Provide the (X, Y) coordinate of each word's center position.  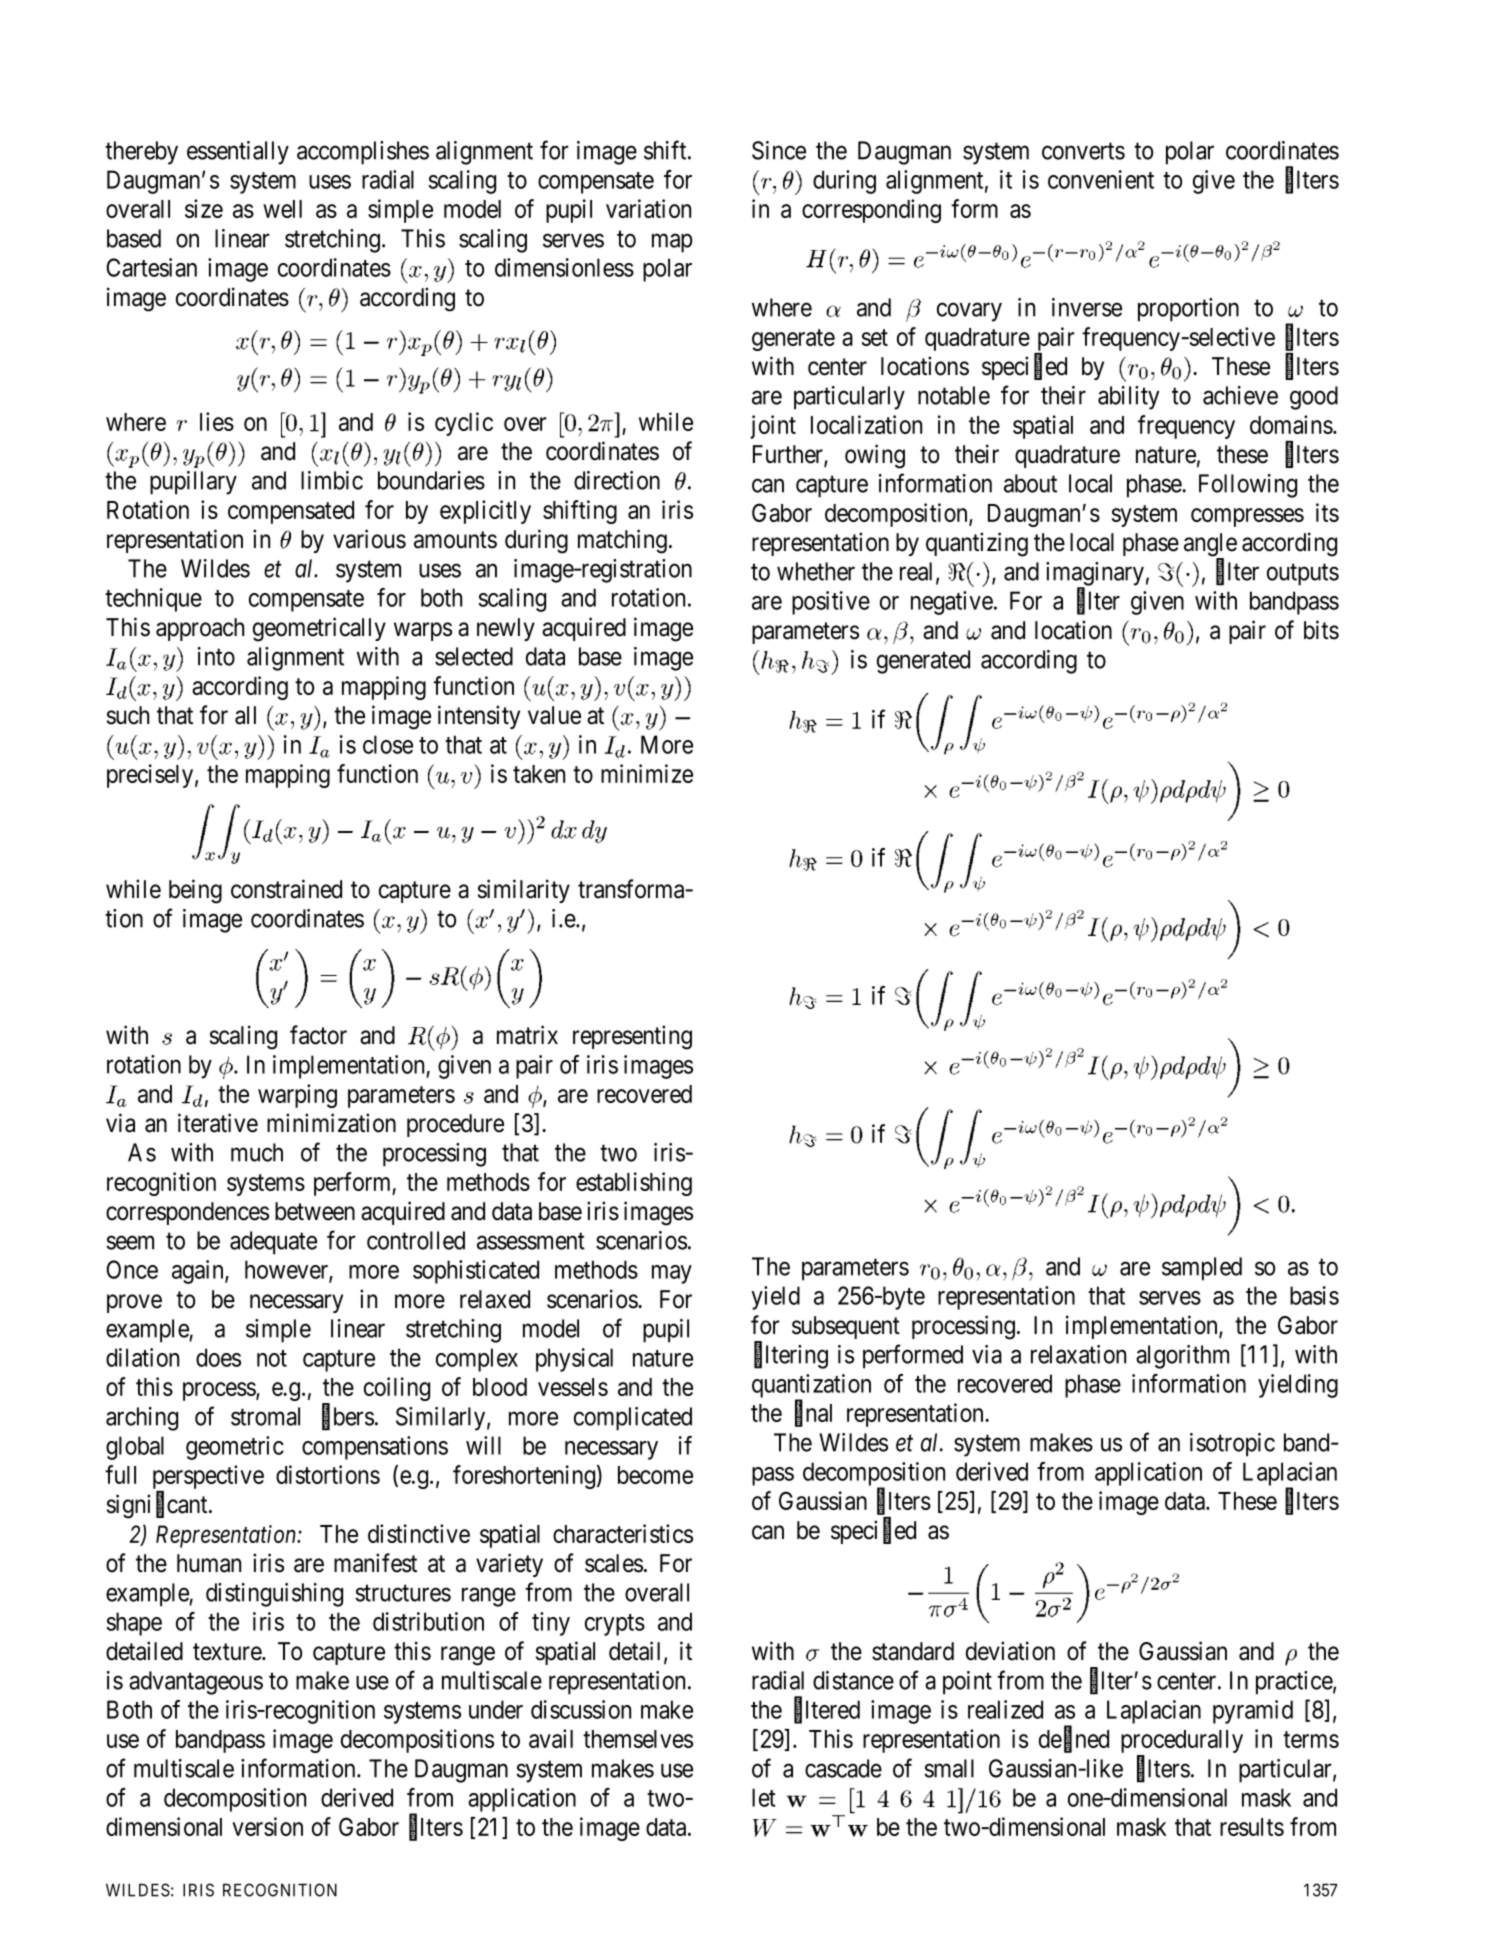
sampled (1202, 1269)
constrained (286, 889)
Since (779, 150)
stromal (265, 1416)
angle (1210, 546)
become (655, 1475)
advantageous (196, 1683)
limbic (332, 480)
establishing (634, 1184)
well (282, 209)
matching (622, 541)
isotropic (1232, 1445)
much (257, 1152)
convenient (1101, 179)
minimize (647, 773)
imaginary (1095, 575)
